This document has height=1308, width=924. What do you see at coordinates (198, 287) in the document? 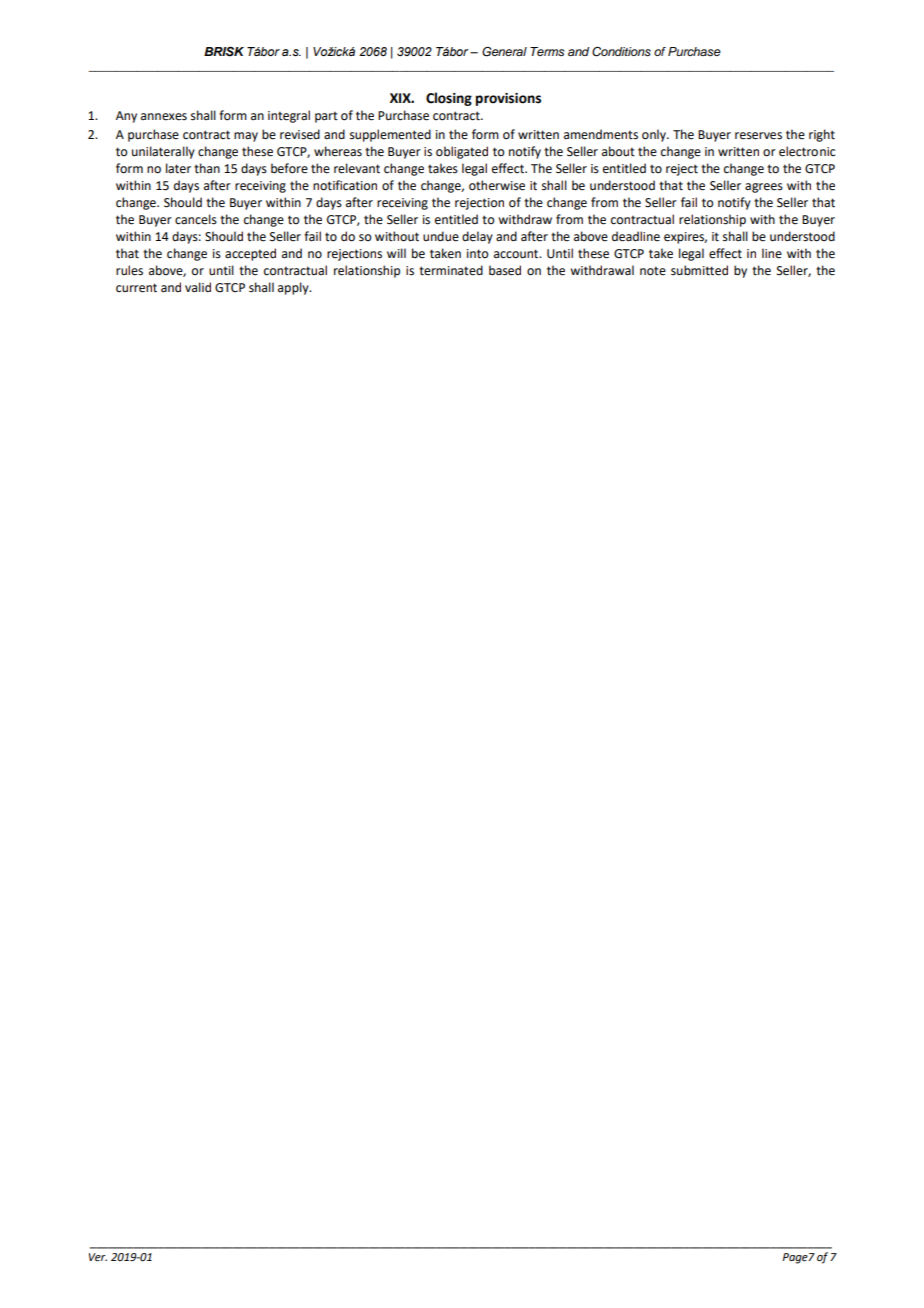
I see `valid` at bounding box center [198, 287].
